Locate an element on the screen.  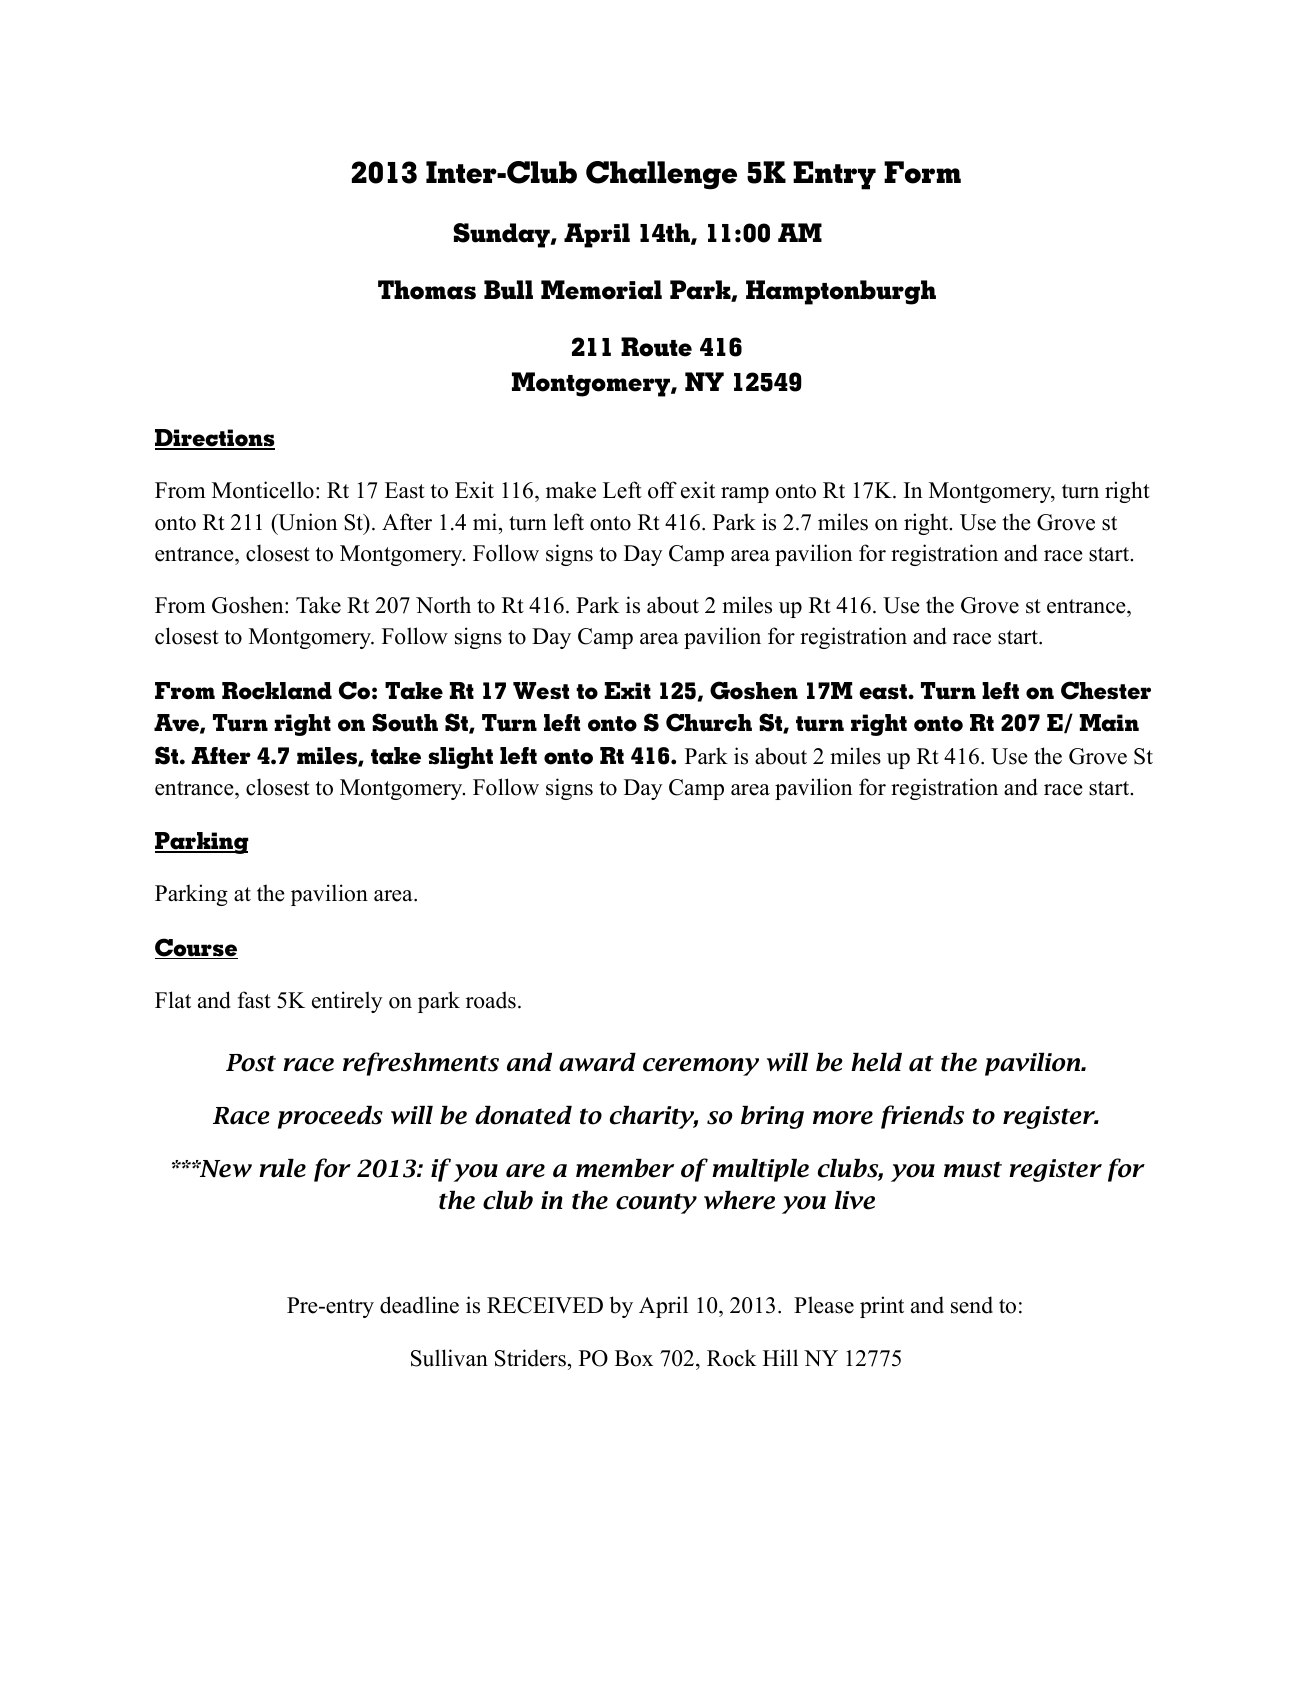
award is located at coordinates (597, 1062).
